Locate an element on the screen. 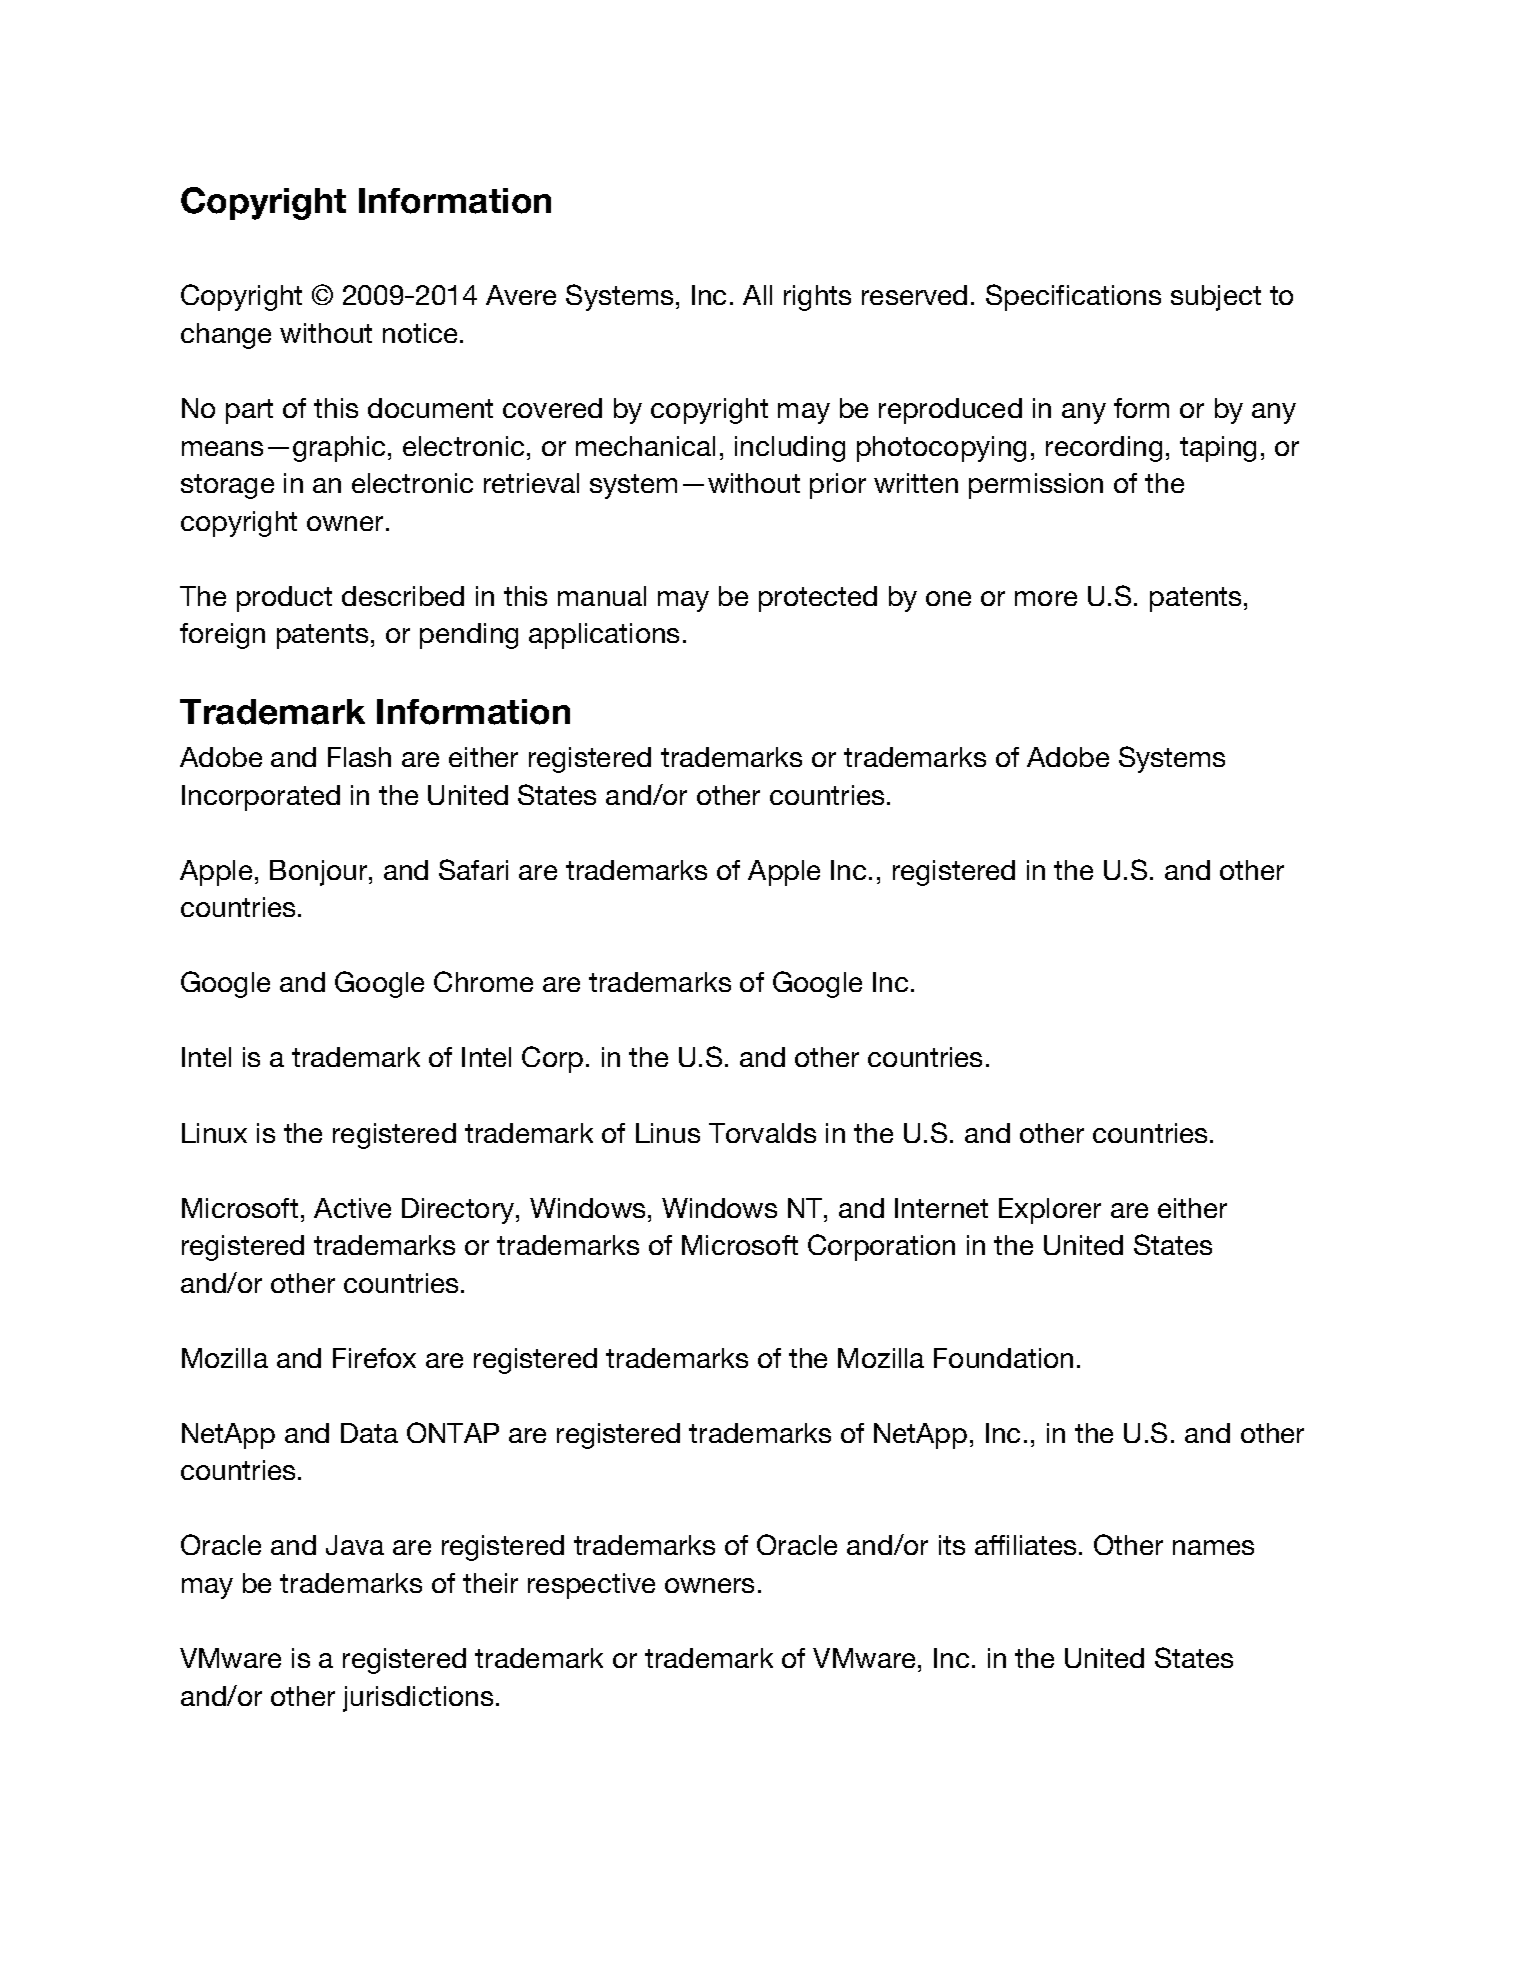 The height and width of the screenshot is (1982, 1532). All is located at coordinates (757, 295).
